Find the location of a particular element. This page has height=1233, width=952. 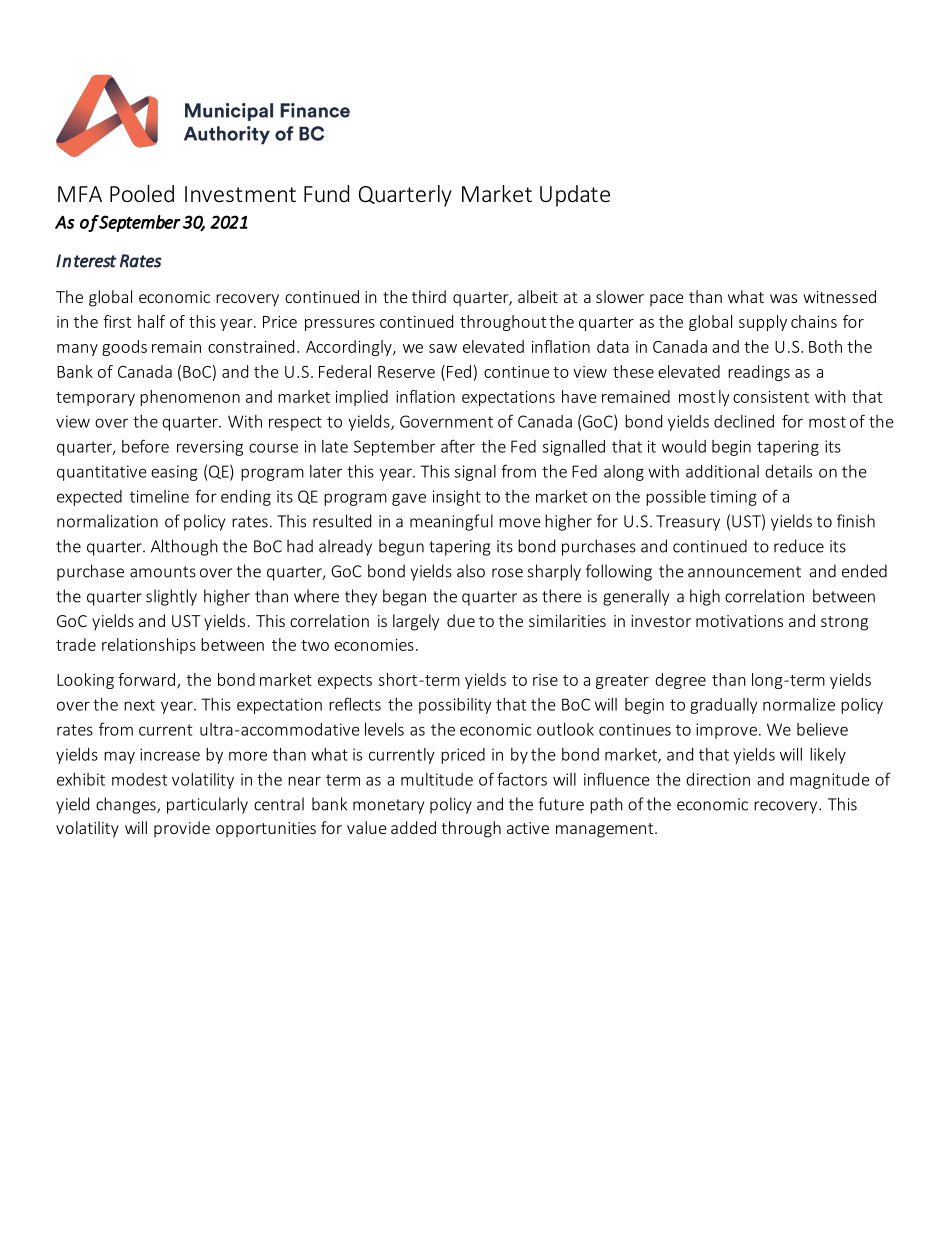

Update is located at coordinates (575, 196).
